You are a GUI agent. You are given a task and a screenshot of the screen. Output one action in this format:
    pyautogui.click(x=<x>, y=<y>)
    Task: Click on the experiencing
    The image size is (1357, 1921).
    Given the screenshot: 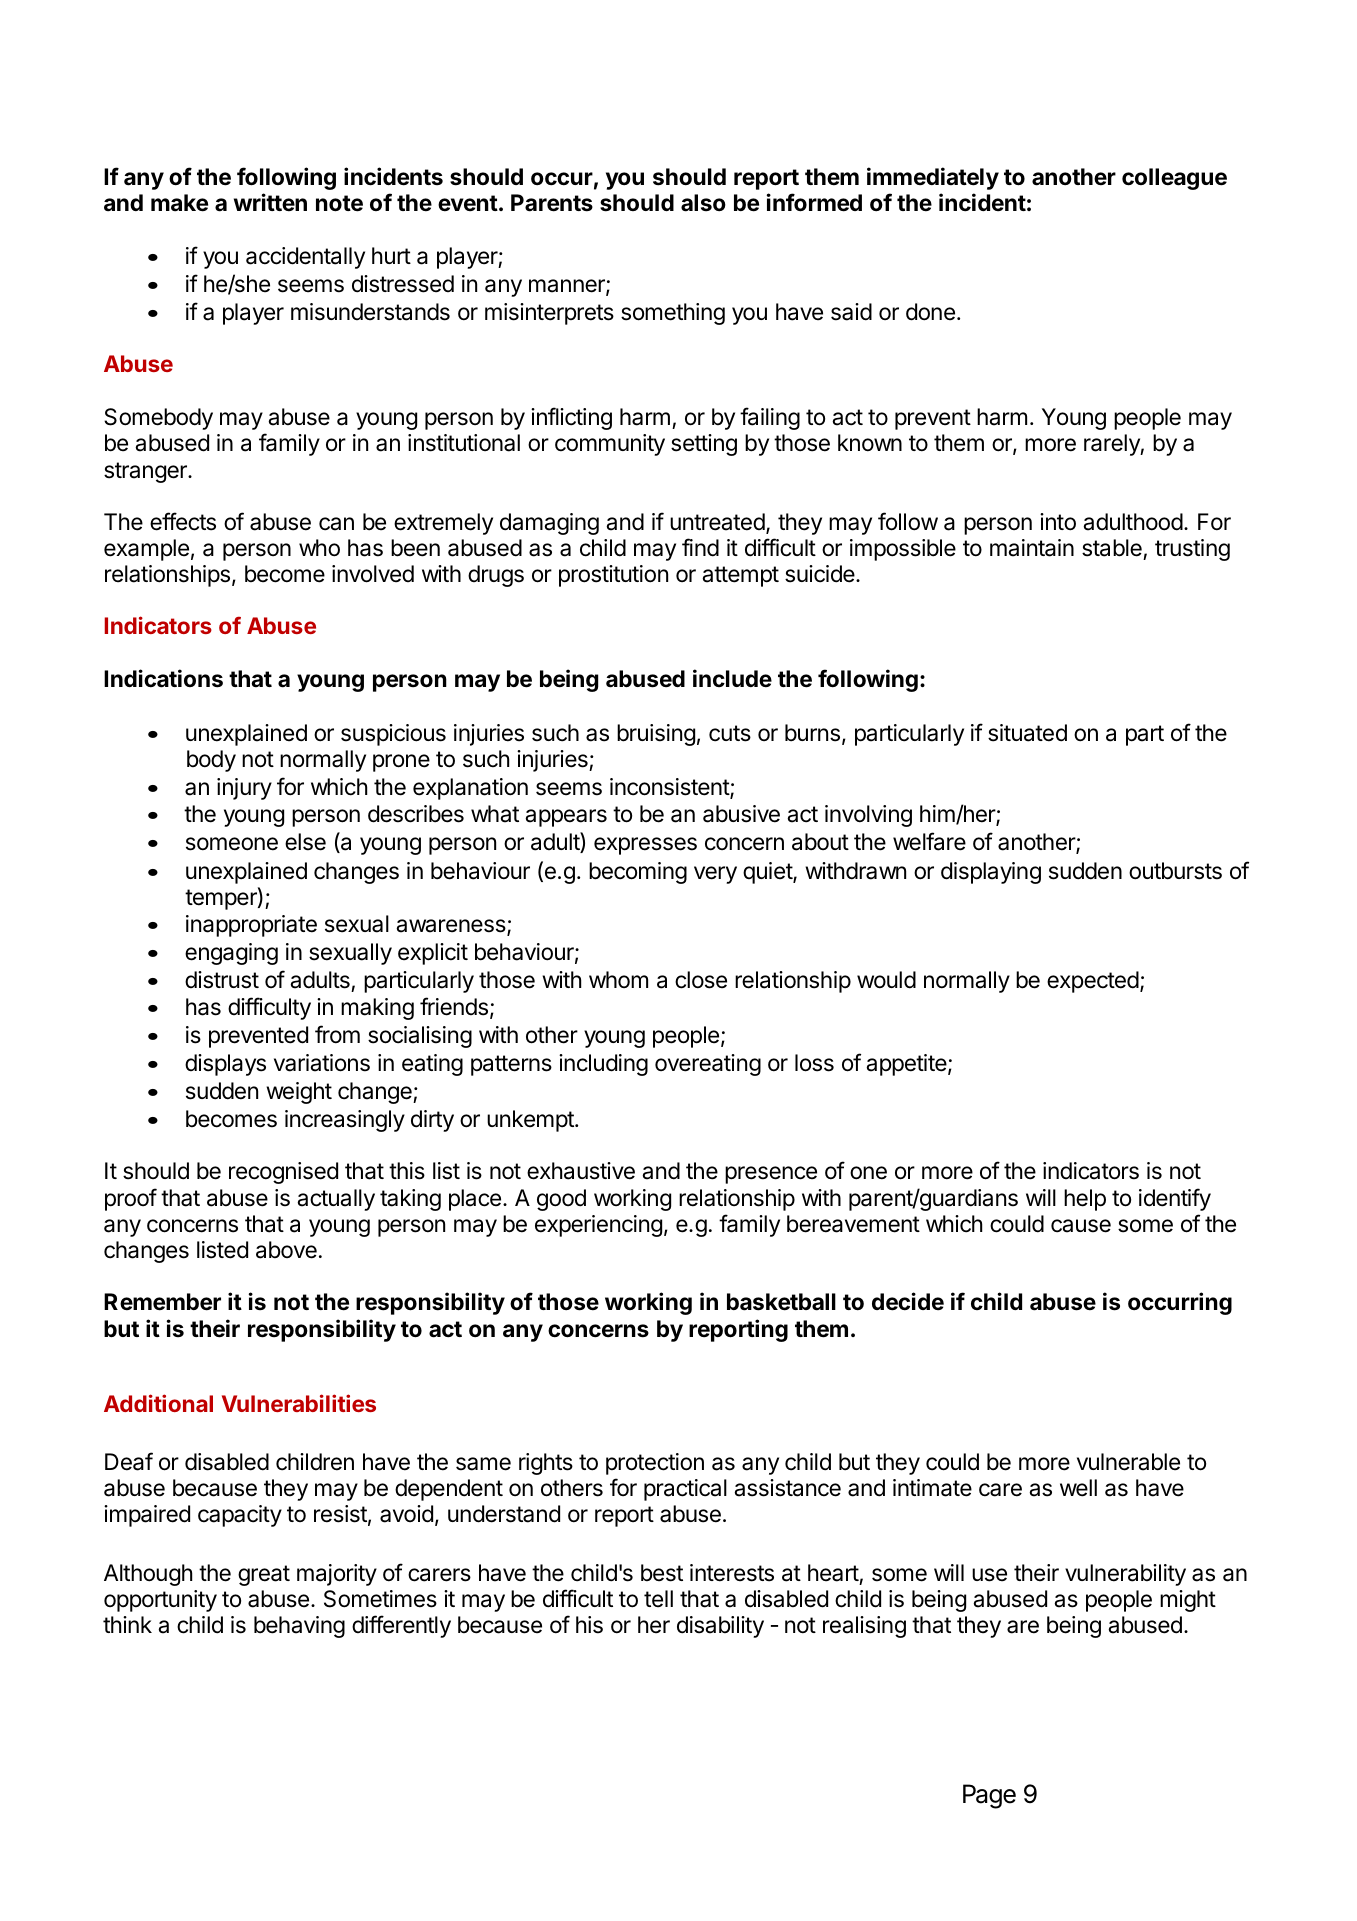 What is the action you would take?
    pyautogui.click(x=598, y=1226)
